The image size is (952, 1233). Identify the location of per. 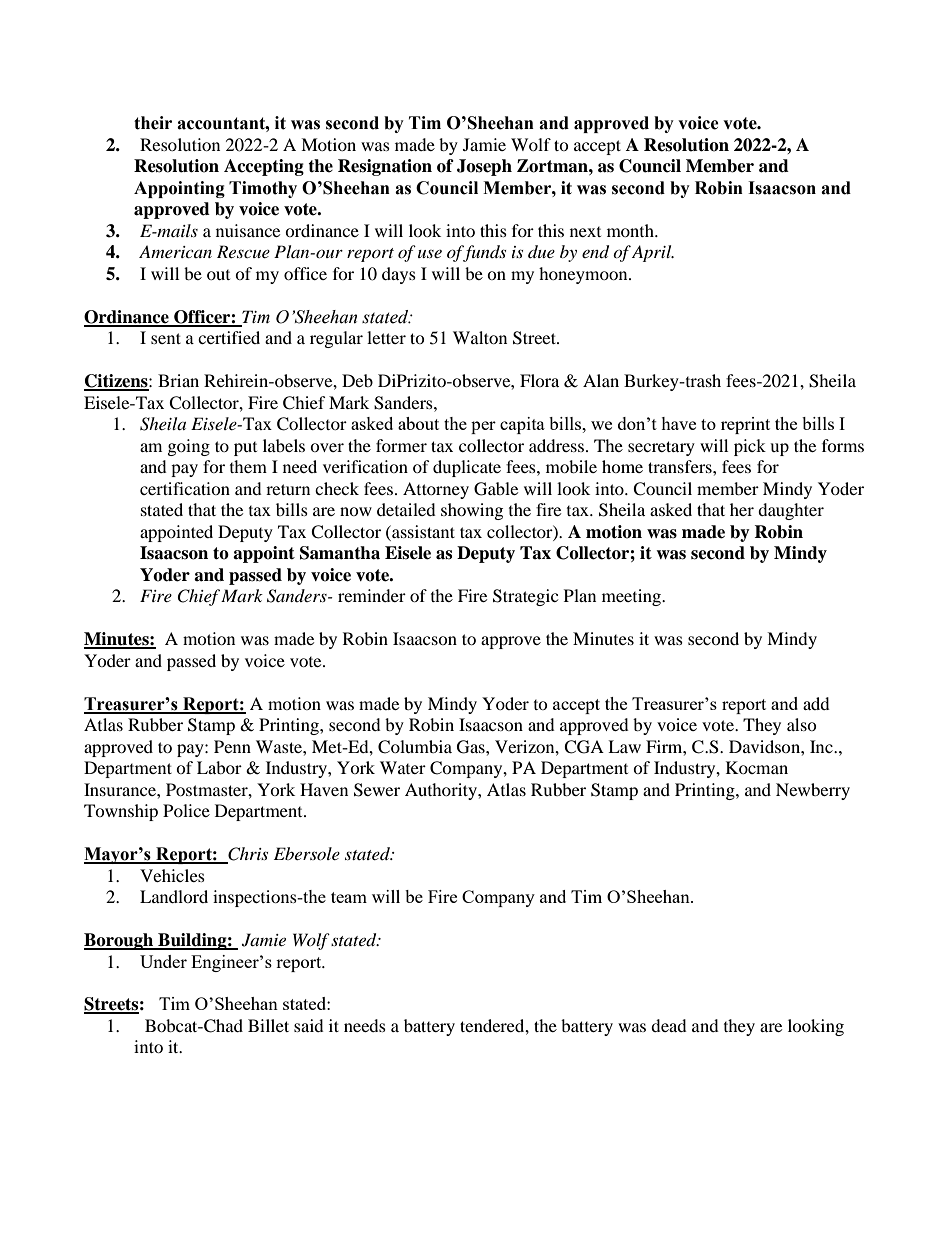
(483, 427).
